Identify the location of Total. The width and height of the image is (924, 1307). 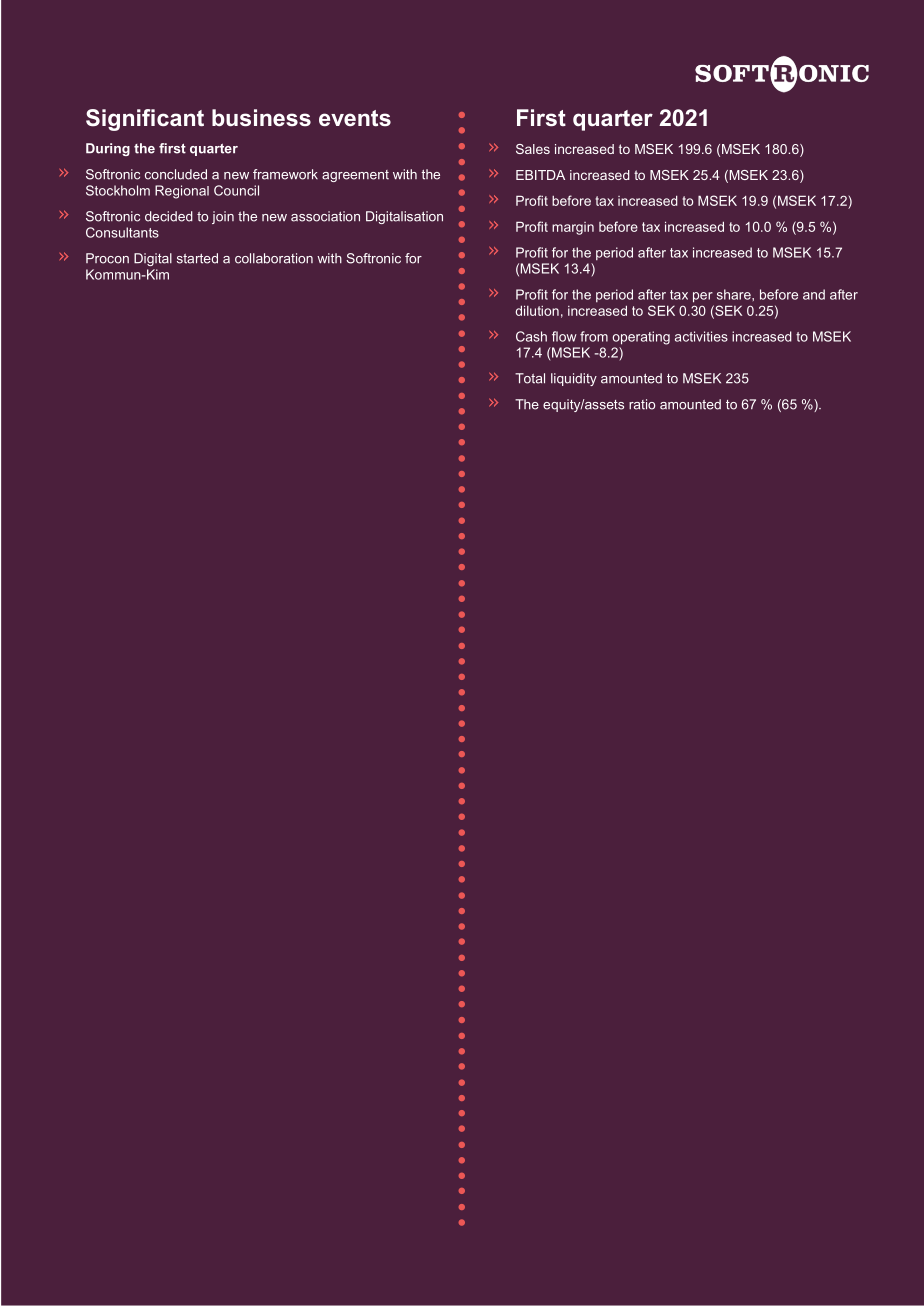
(530, 378).
